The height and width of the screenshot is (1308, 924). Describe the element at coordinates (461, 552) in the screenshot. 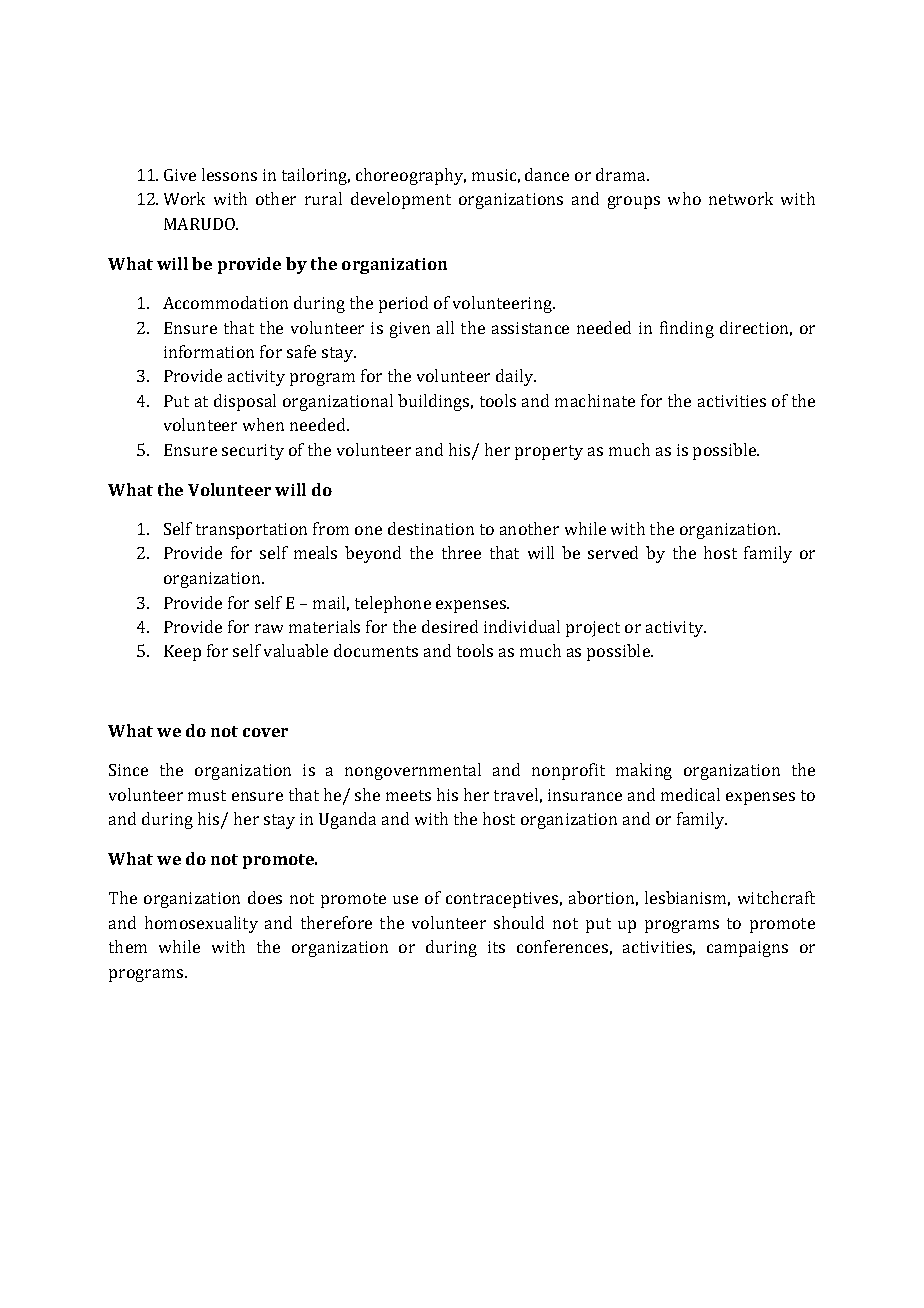

I see `three` at that location.
